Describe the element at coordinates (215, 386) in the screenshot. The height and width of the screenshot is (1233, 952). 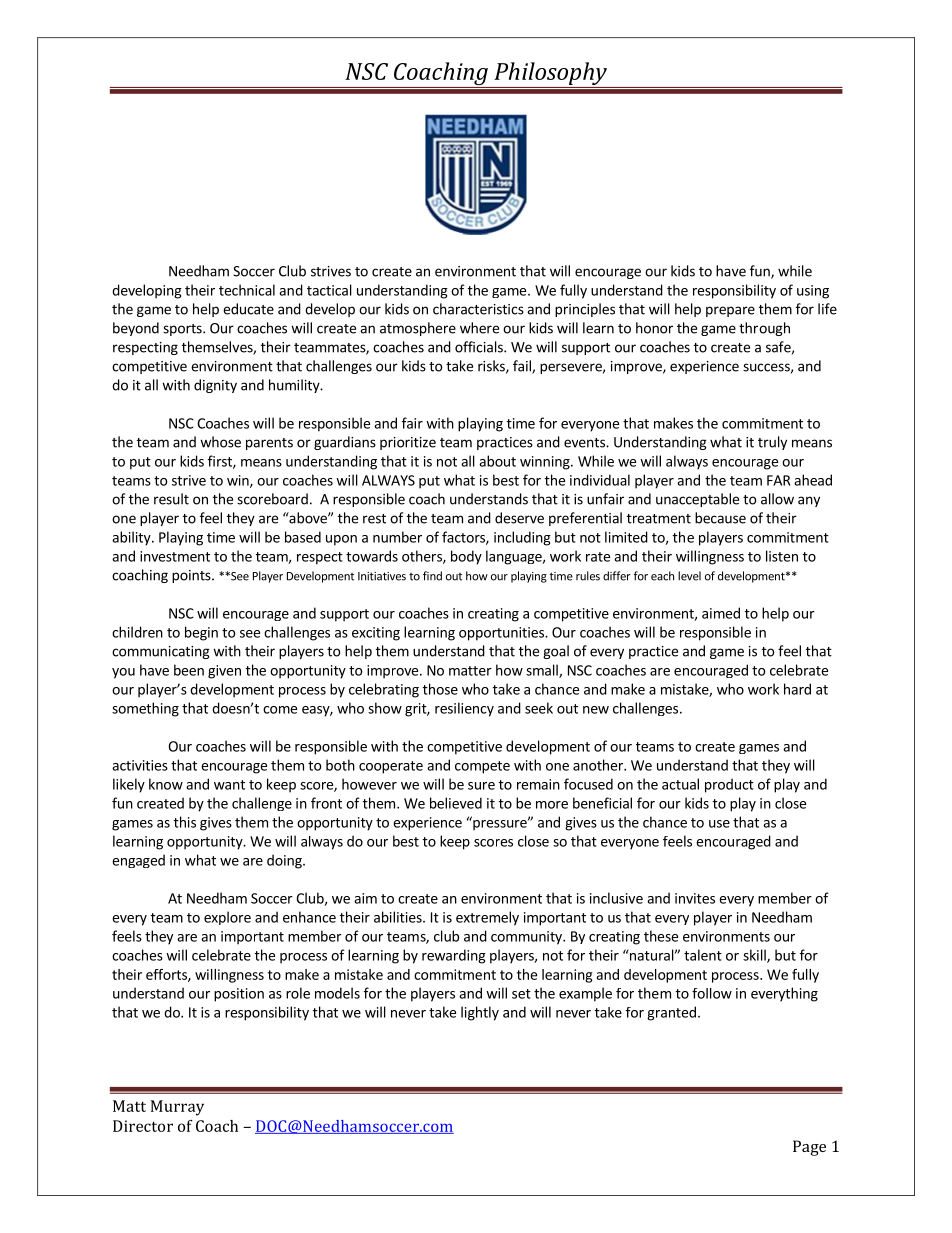
I see `dignity` at that location.
